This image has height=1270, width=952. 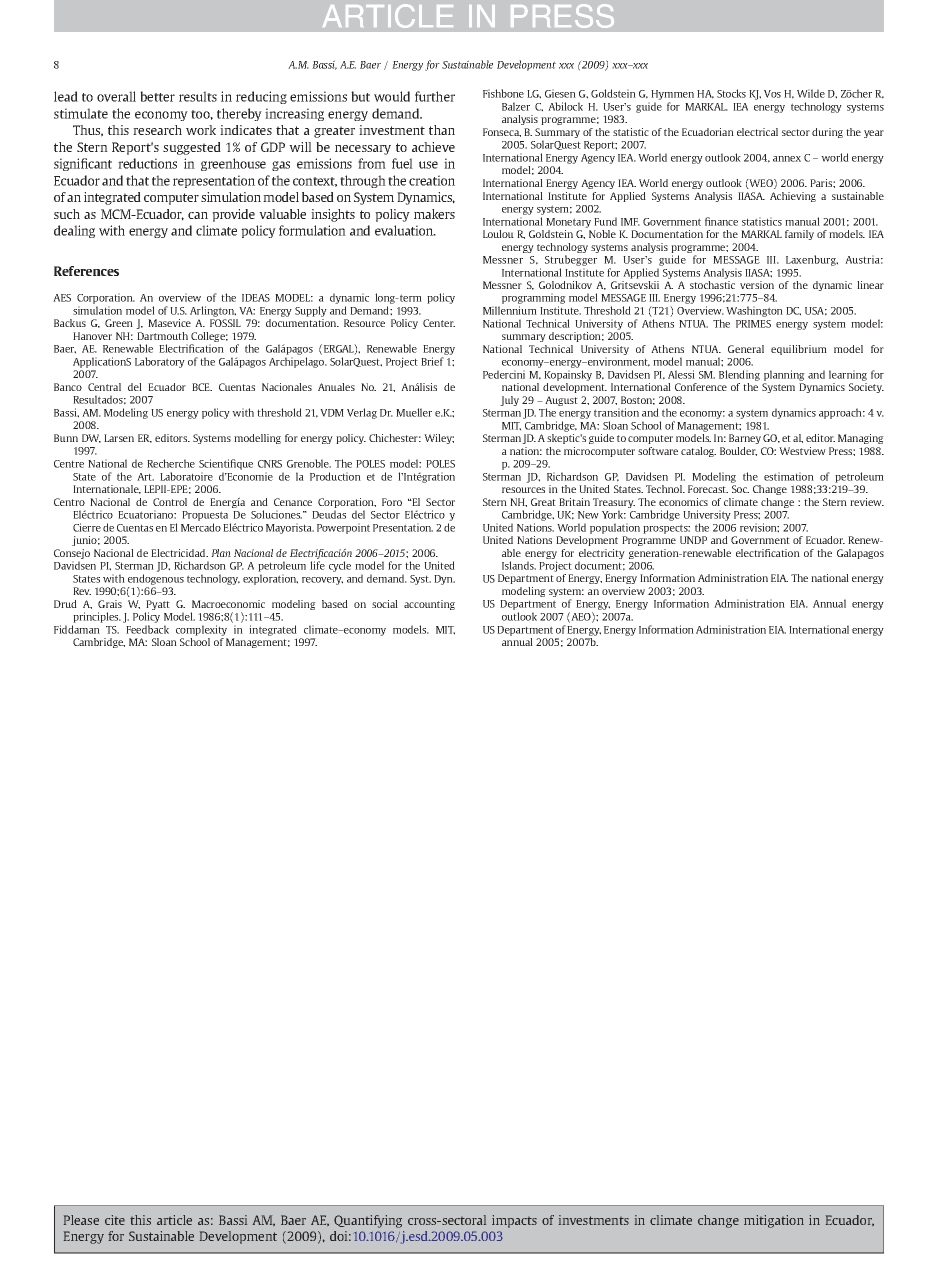 What do you see at coordinates (442, 130) in the image?
I see `than` at bounding box center [442, 130].
